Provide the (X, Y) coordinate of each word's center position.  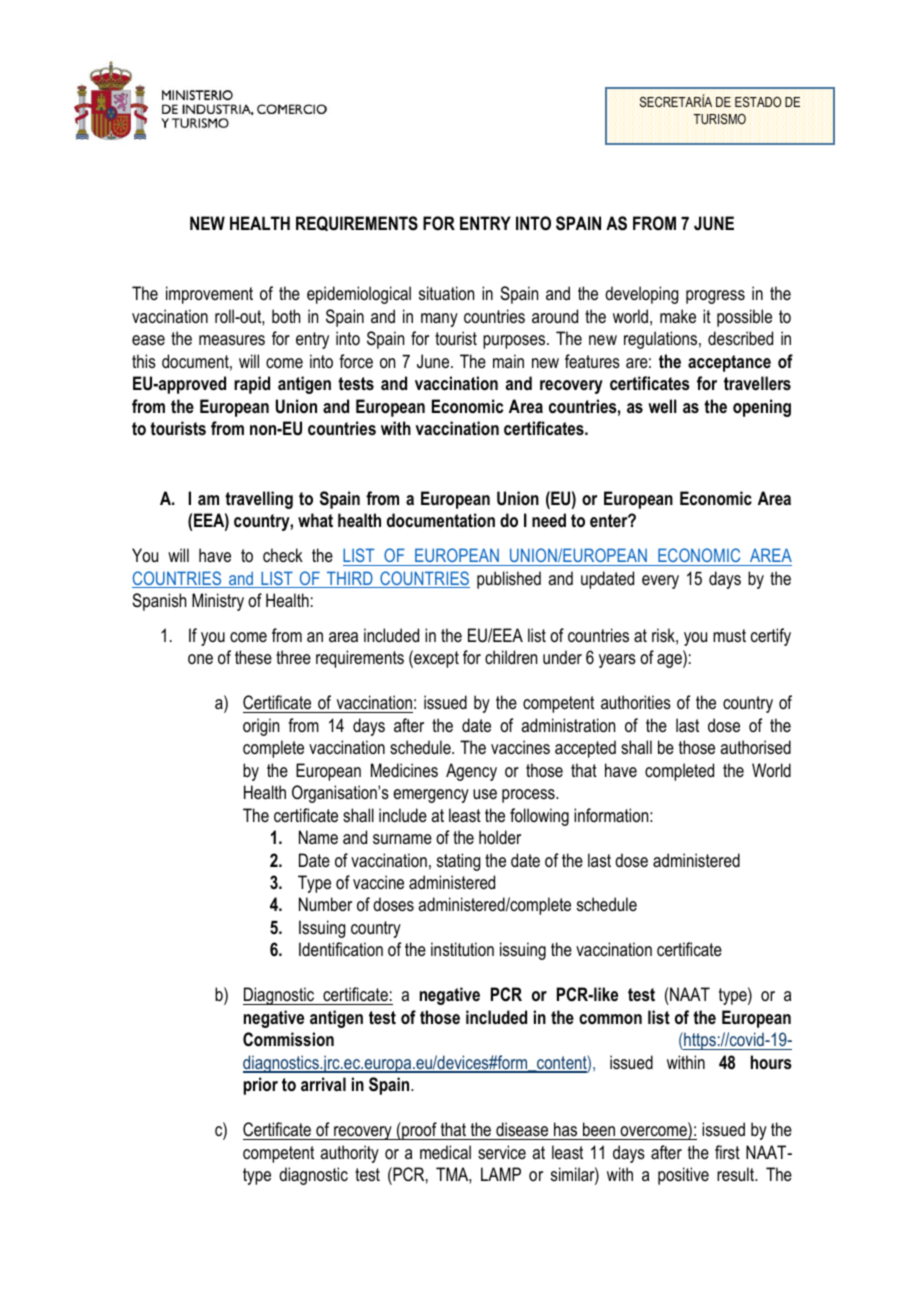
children (511, 657)
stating (458, 862)
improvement (209, 295)
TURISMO (719, 119)
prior (260, 1086)
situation (446, 293)
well (662, 406)
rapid (252, 385)
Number (325, 904)
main (508, 361)
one (200, 659)
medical (445, 1152)
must (729, 635)
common (610, 1019)
